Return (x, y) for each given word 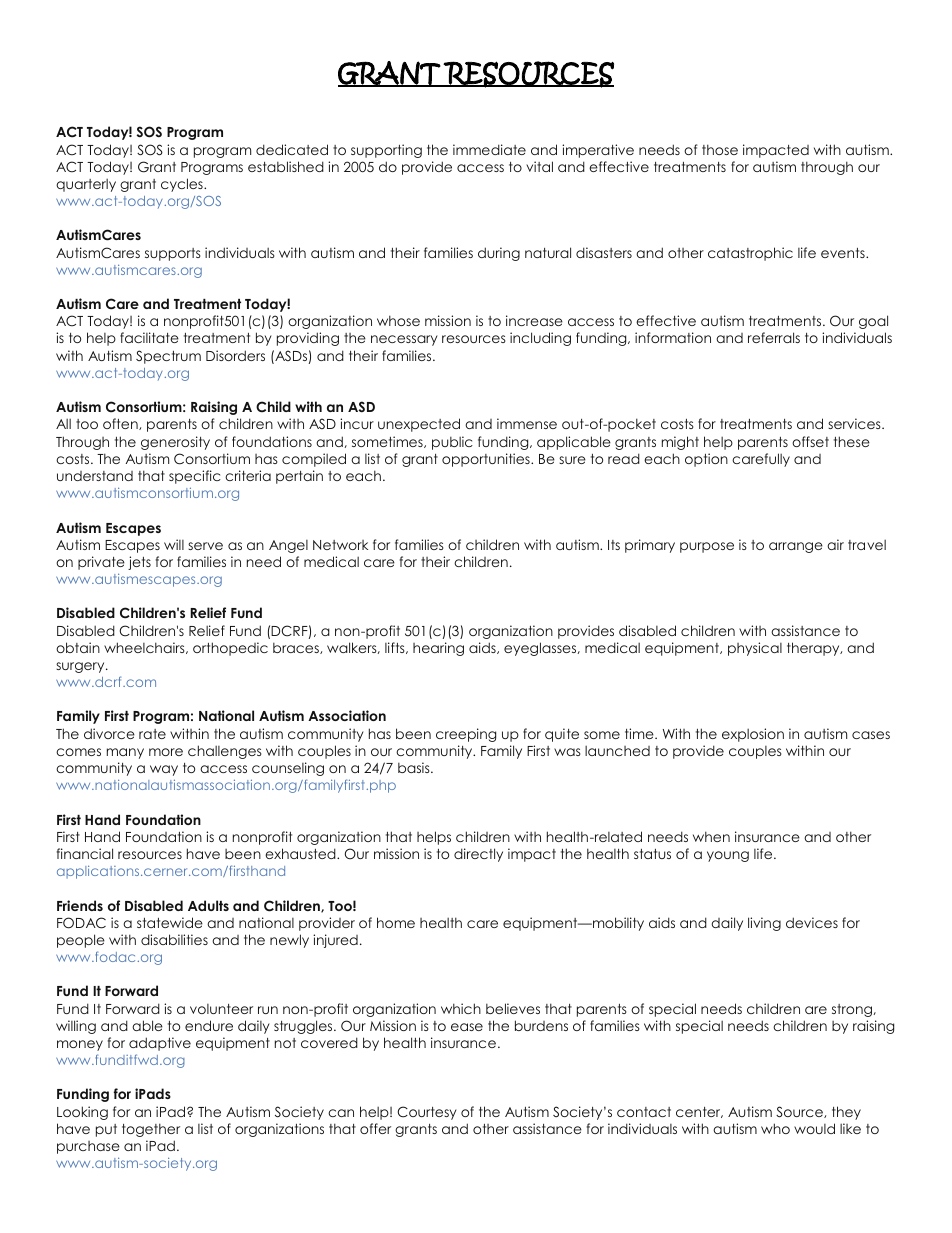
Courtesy (427, 1113)
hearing (438, 649)
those (720, 149)
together (151, 1130)
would (814, 1128)
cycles (183, 185)
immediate (489, 149)
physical (755, 649)
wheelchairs (145, 648)
